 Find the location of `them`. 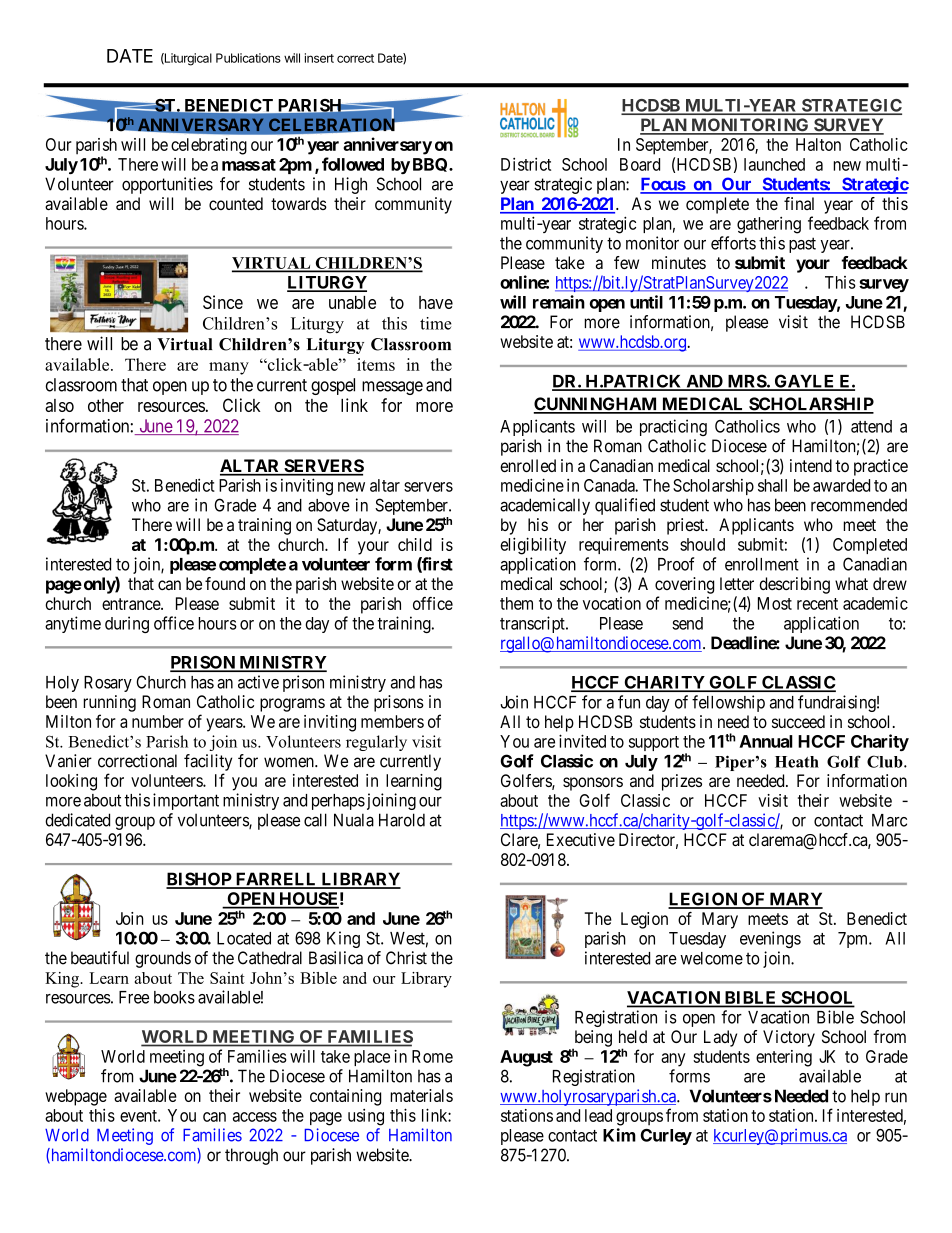

them is located at coordinates (516, 603).
